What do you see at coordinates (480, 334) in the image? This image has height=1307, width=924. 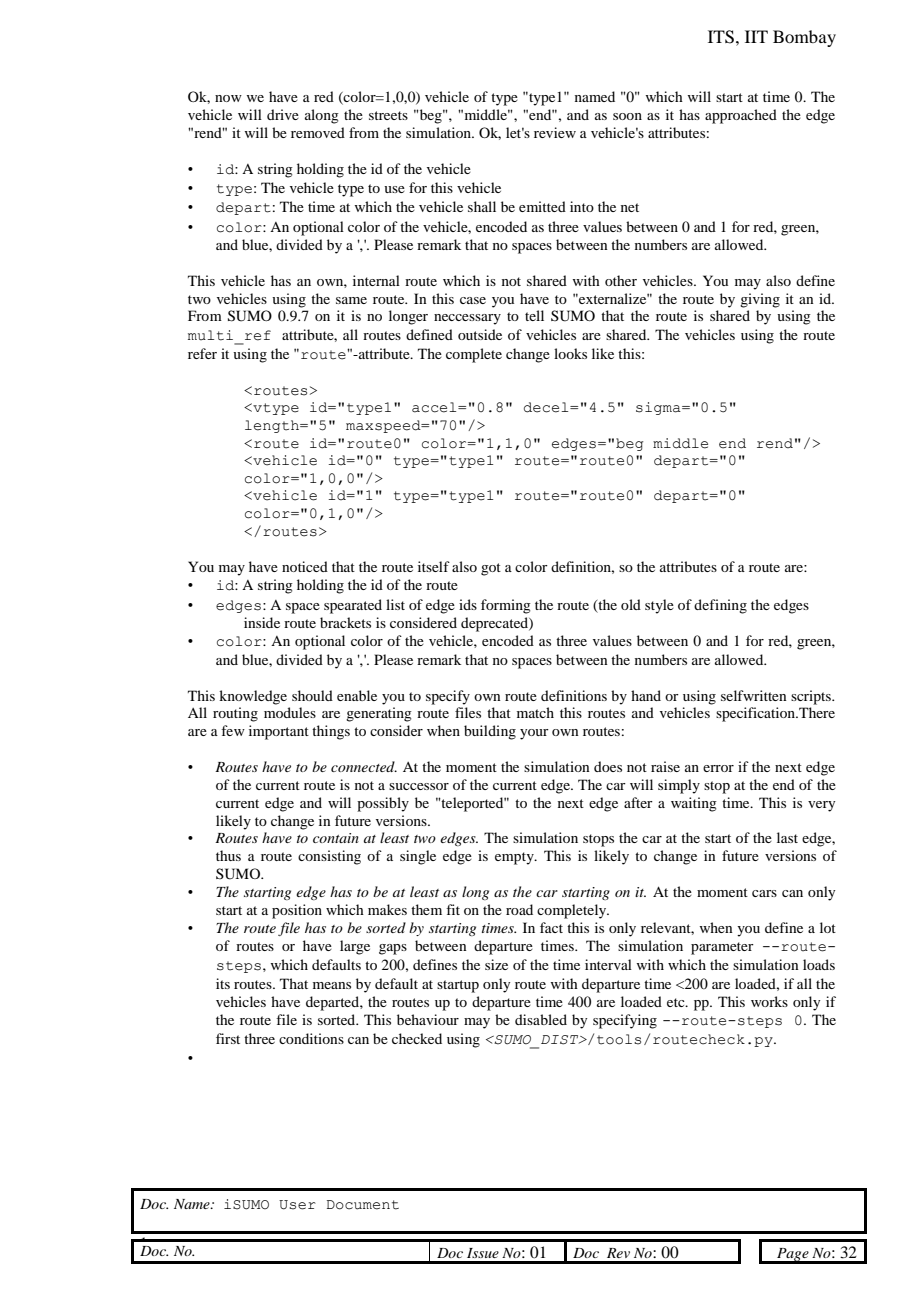 I see `outside` at bounding box center [480, 334].
